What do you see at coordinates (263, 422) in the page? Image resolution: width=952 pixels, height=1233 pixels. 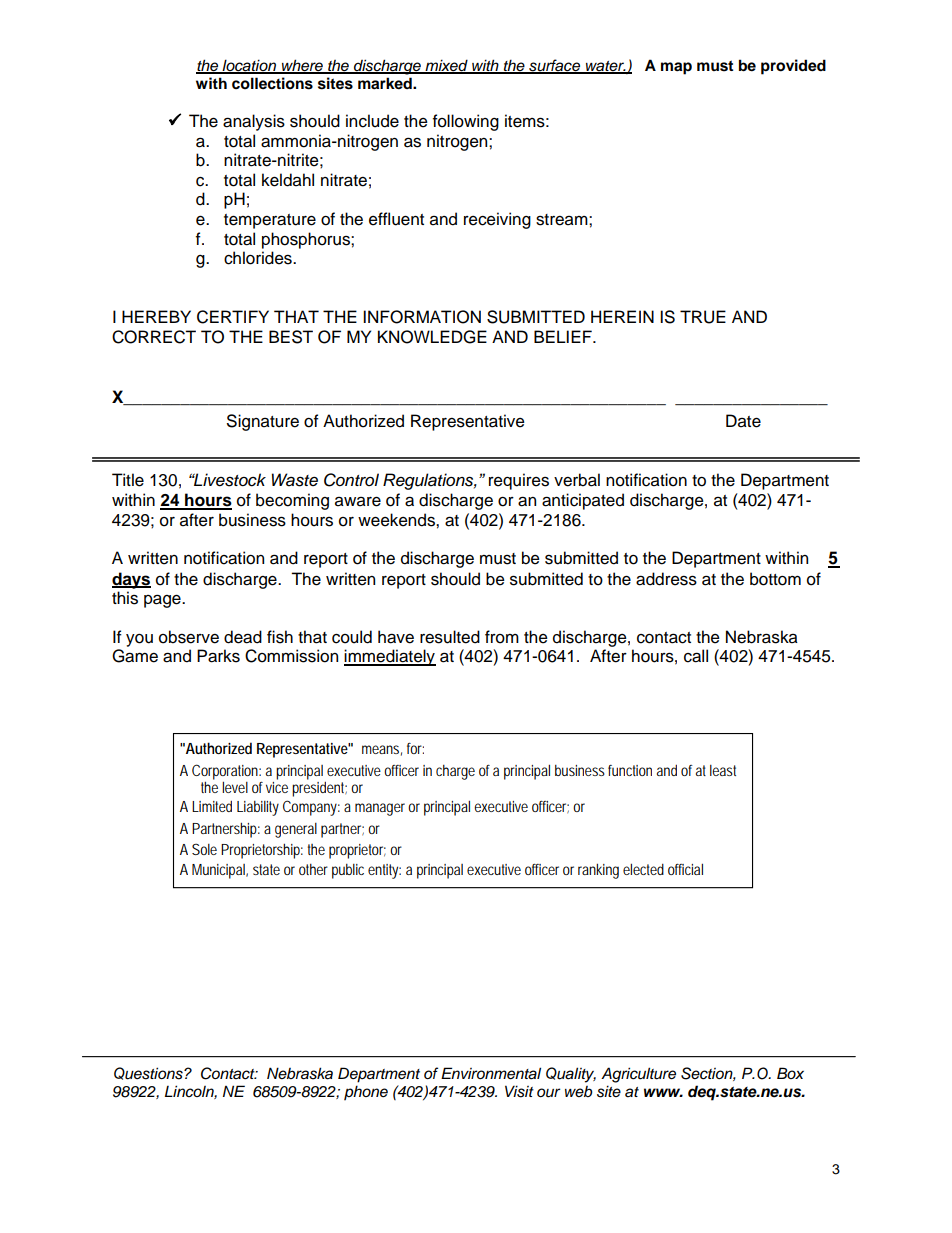 I see `Signature` at bounding box center [263, 422].
